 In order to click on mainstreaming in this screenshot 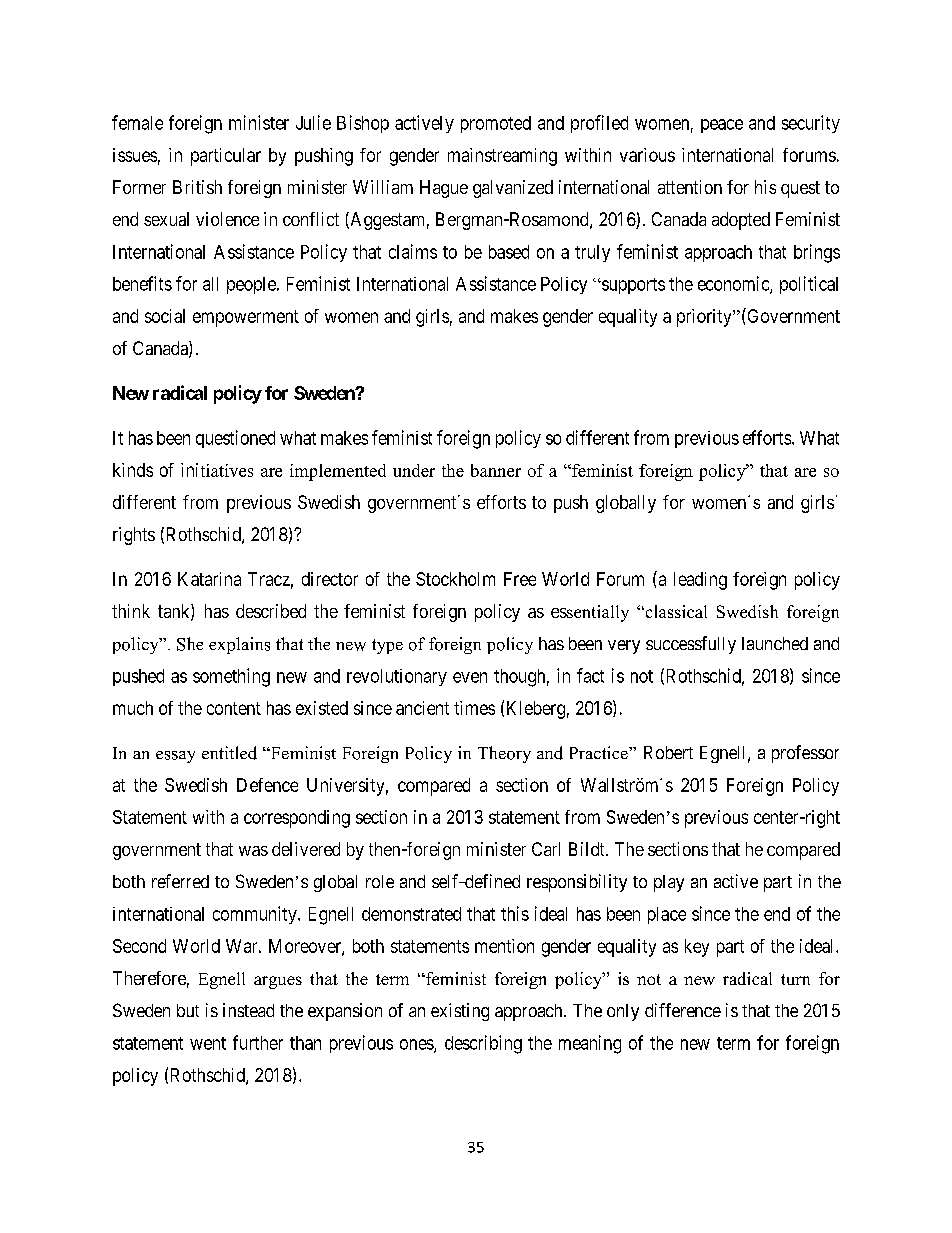, I will do `click(502, 157)`.
